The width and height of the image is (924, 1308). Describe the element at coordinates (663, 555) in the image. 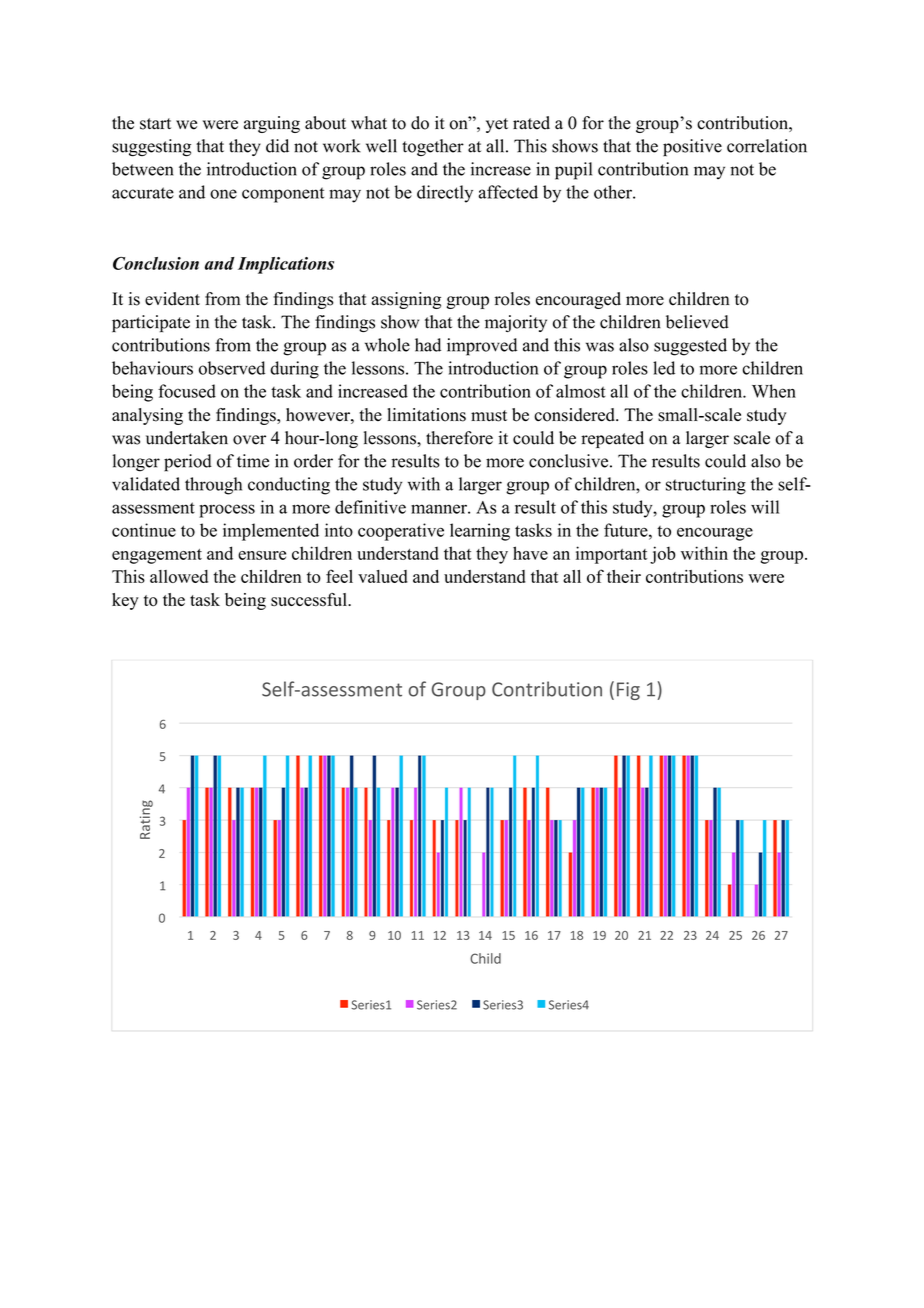

I see `job` at that location.
